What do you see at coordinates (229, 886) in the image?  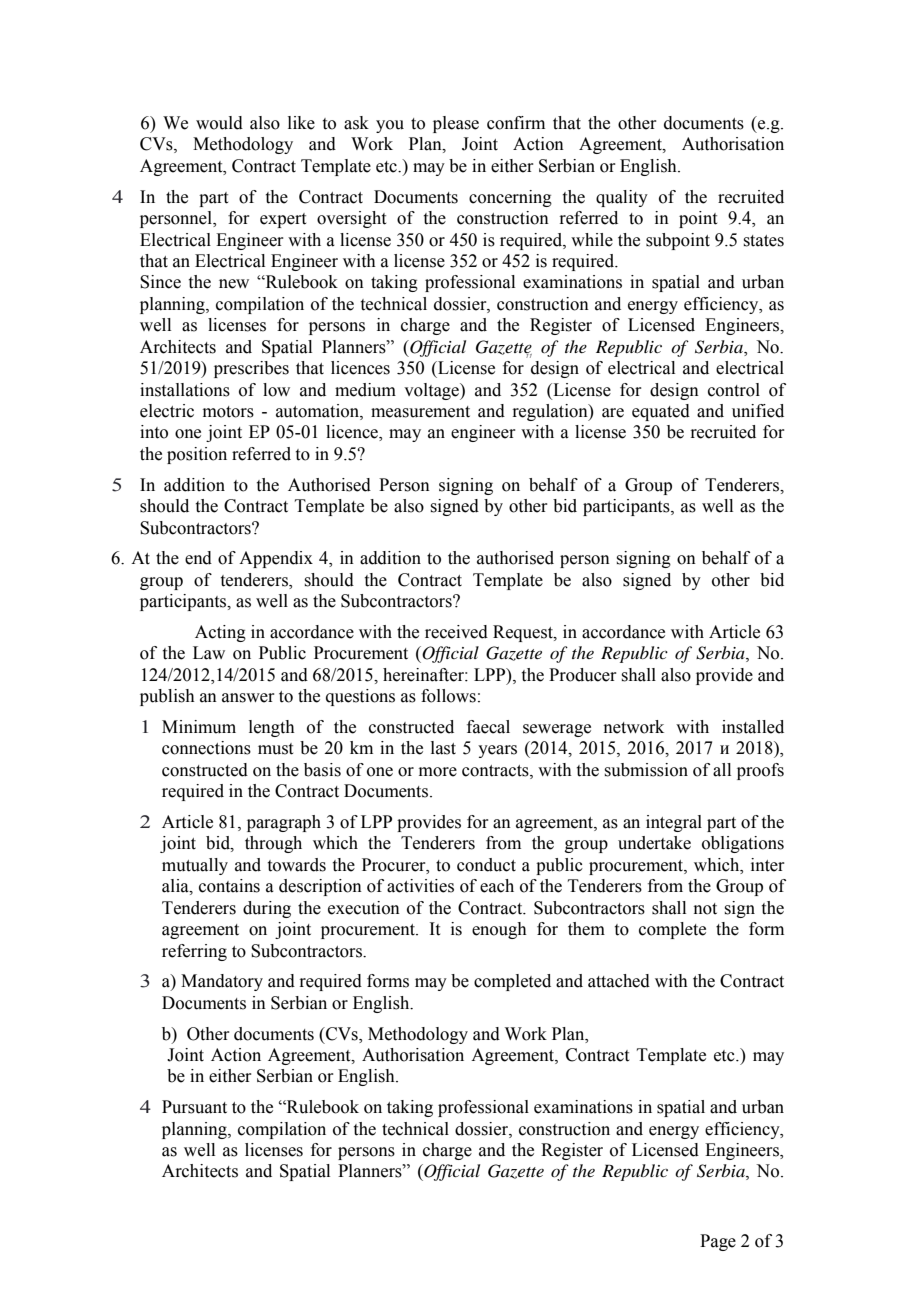 I see `contains` at bounding box center [229, 886].
